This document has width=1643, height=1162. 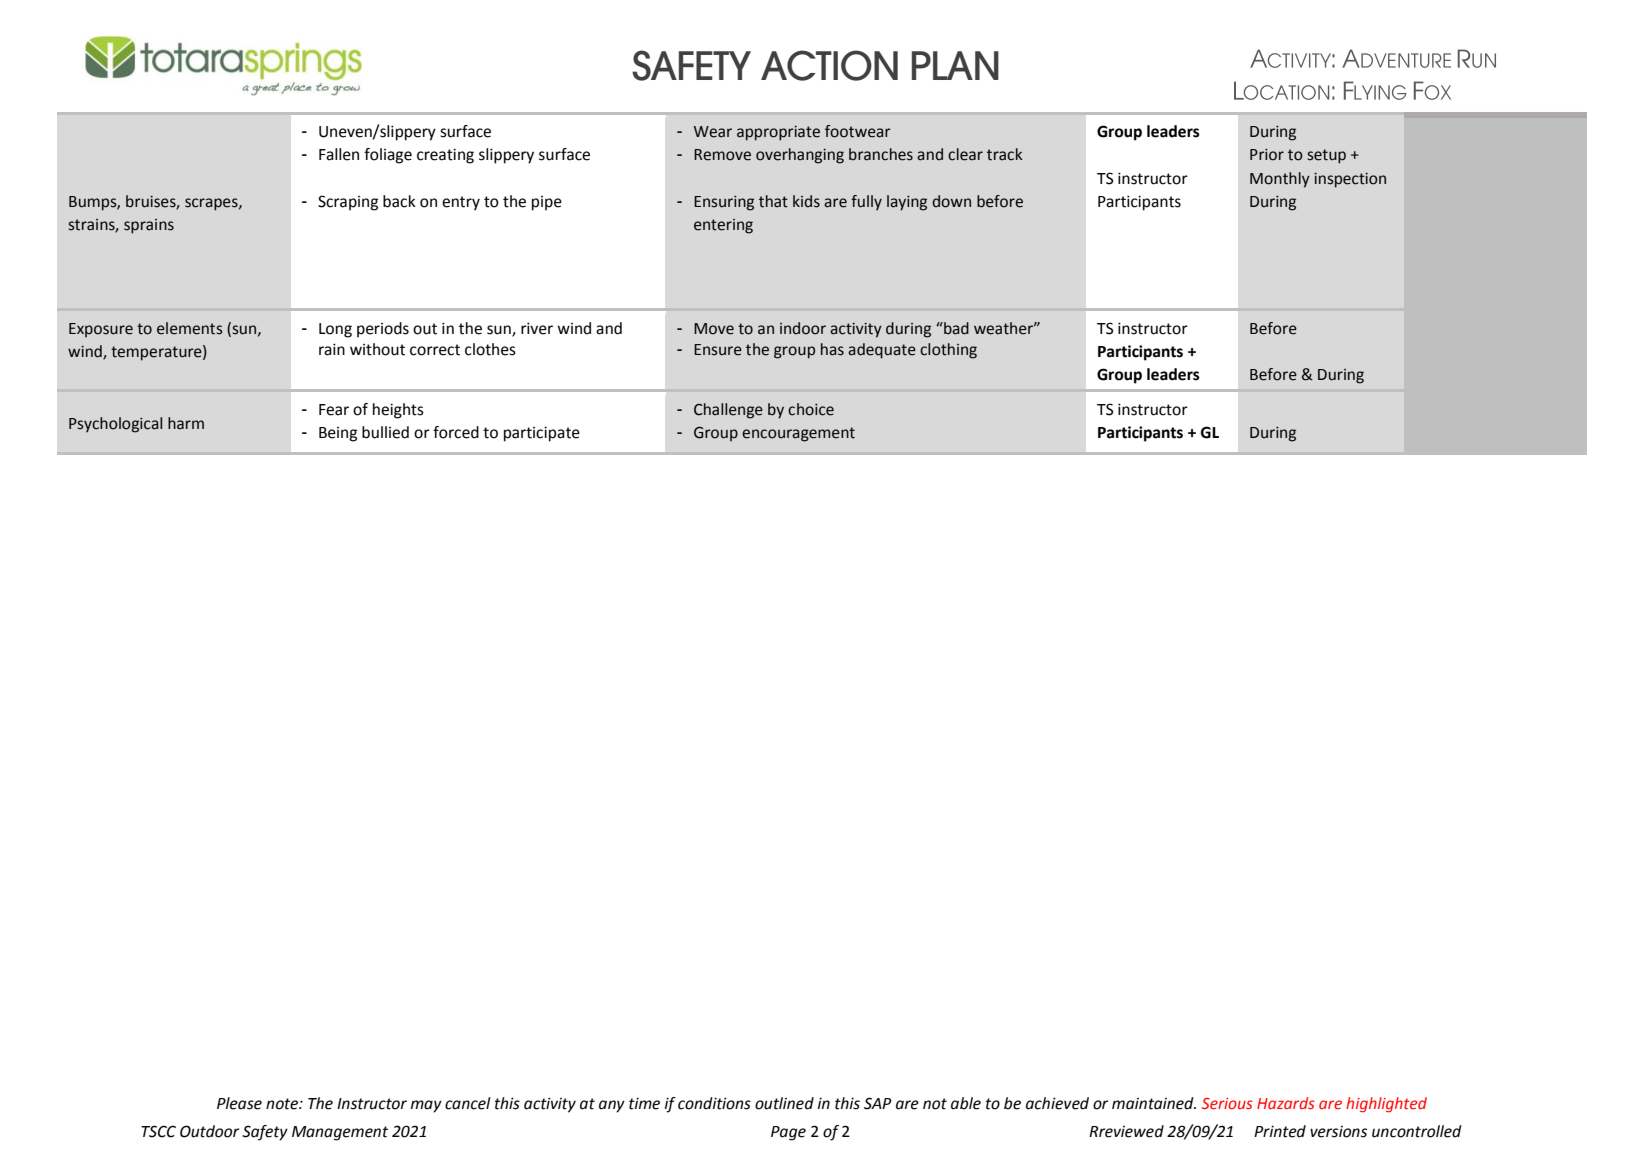 What do you see at coordinates (784, 1103) in the document?
I see `outlined` at bounding box center [784, 1103].
